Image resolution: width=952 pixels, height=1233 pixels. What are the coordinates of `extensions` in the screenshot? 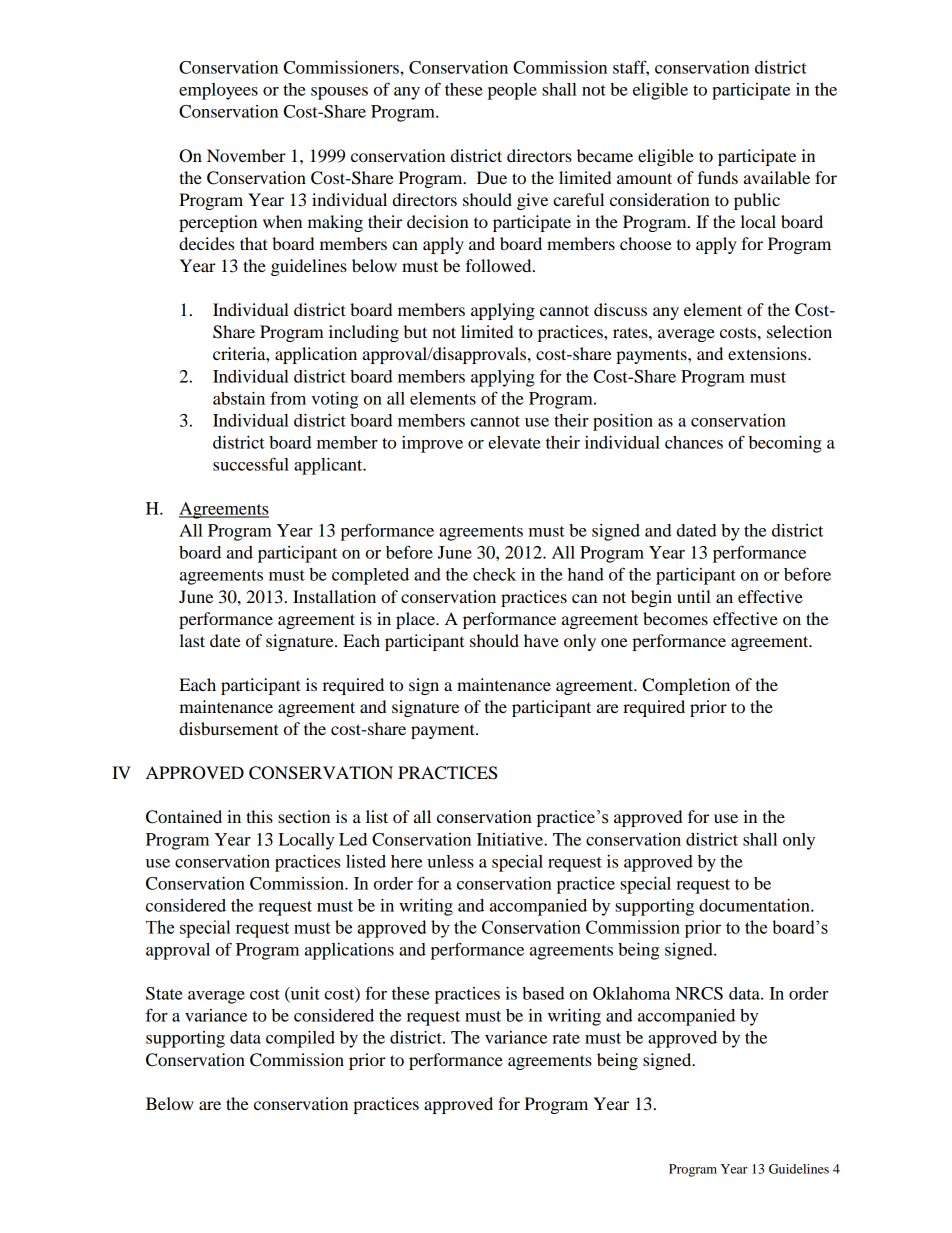 It's located at (768, 353).
